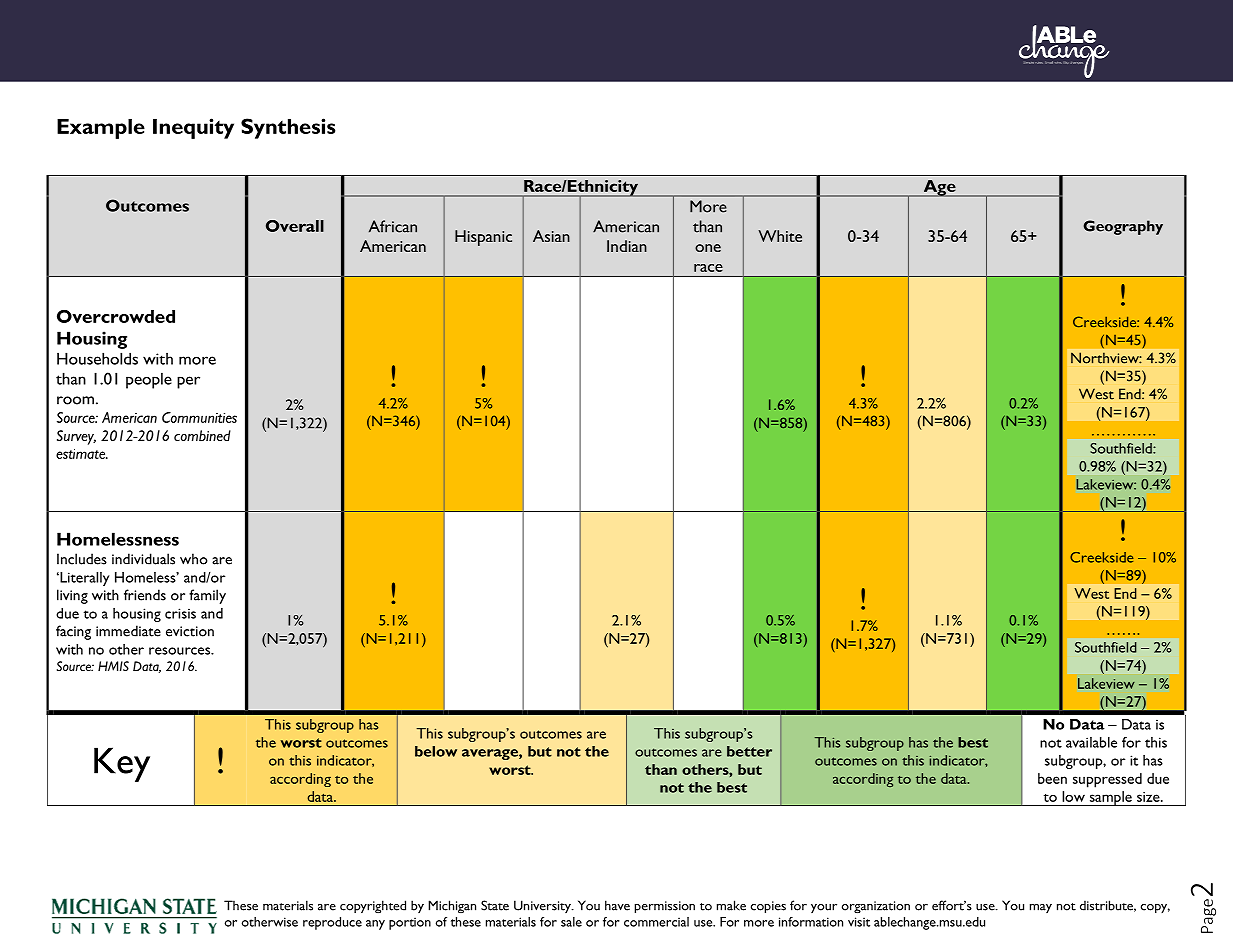 This document has height=952, width=1233. Describe the element at coordinates (1052, 778) in the document. I see `been` at that location.
